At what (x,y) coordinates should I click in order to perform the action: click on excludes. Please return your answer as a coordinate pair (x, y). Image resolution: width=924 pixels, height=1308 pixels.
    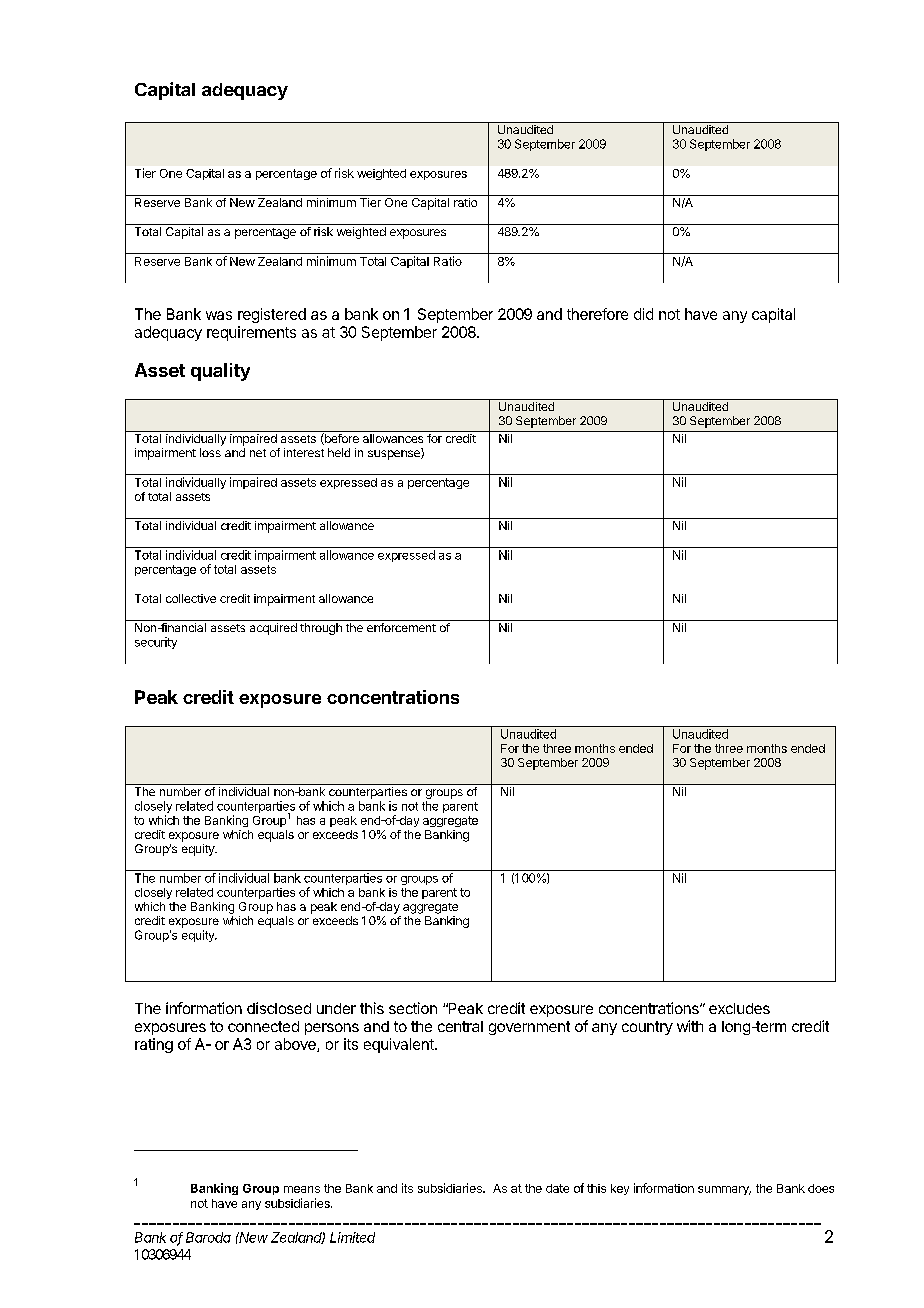
    Looking at the image, I should click on (739, 1008).
